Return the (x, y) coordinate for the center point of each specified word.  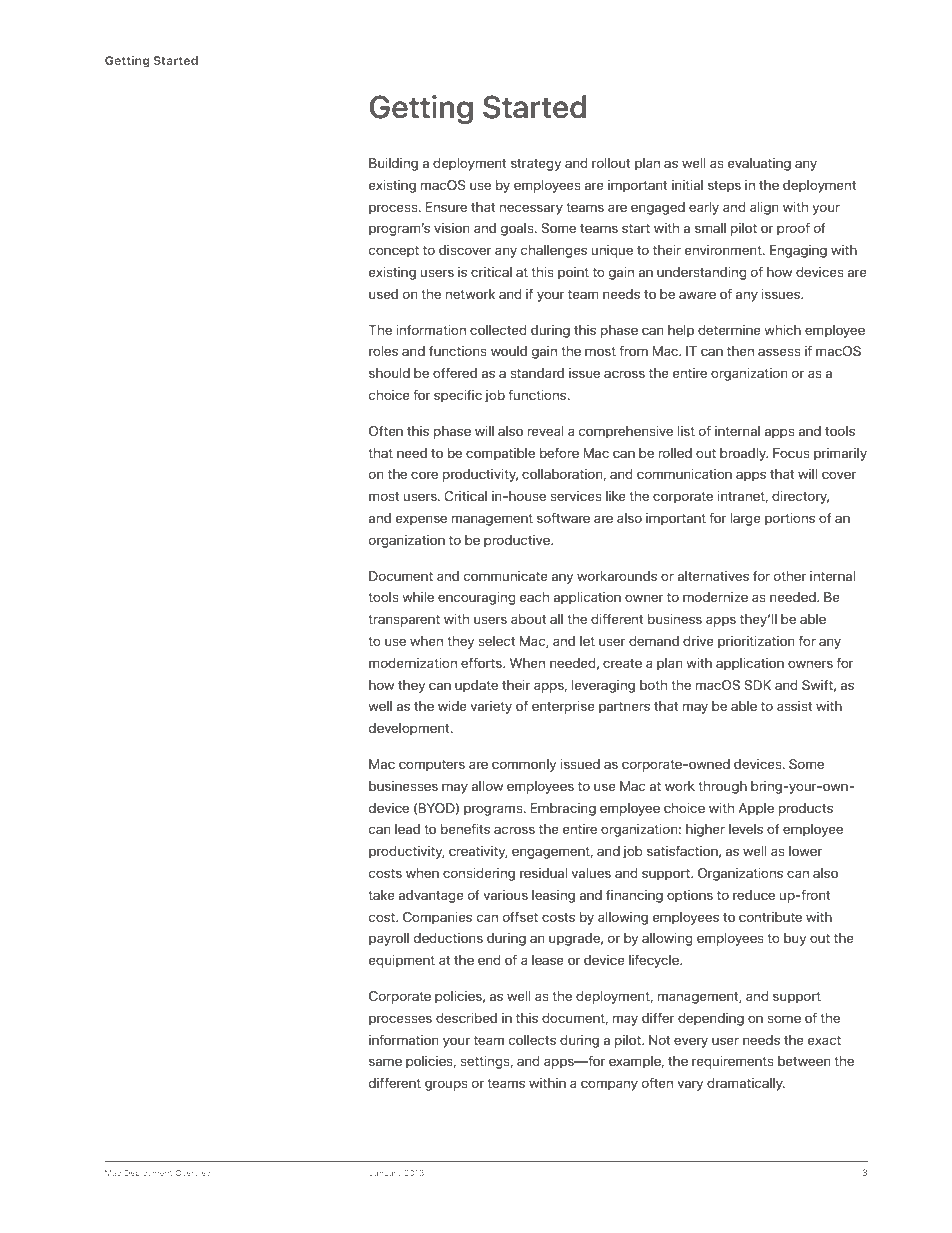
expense (421, 520)
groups (446, 1085)
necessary (531, 209)
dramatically (746, 1084)
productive (518, 541)
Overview (194, 1173)
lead (407, 829)
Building (393, 164)
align (764, 208)
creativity (478, 852)
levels (746, 829)
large (746, 519)
